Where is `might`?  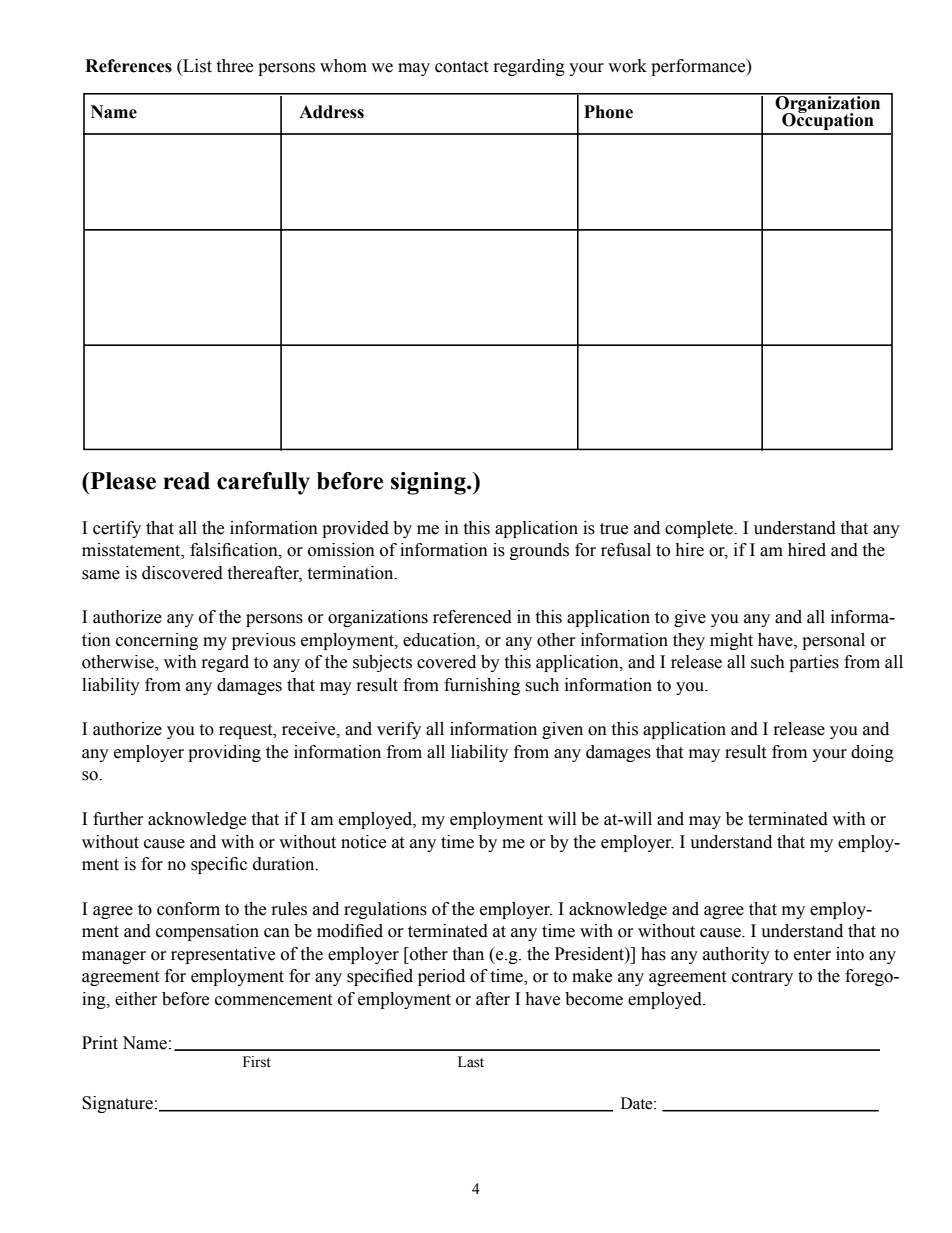 might is located at coordinates (731, 641).
